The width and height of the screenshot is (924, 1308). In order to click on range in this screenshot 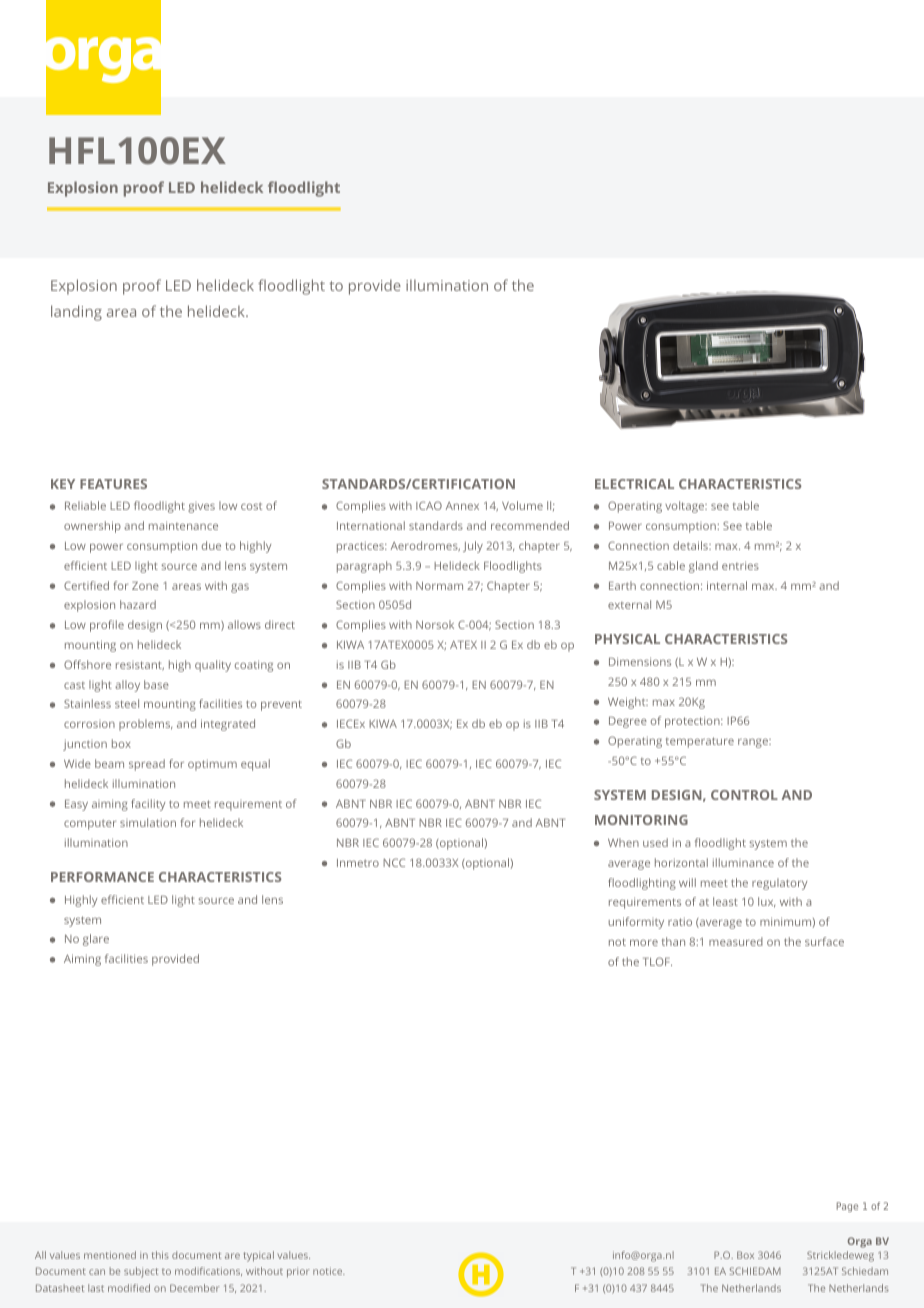, I will do `click(754, 743)`.
